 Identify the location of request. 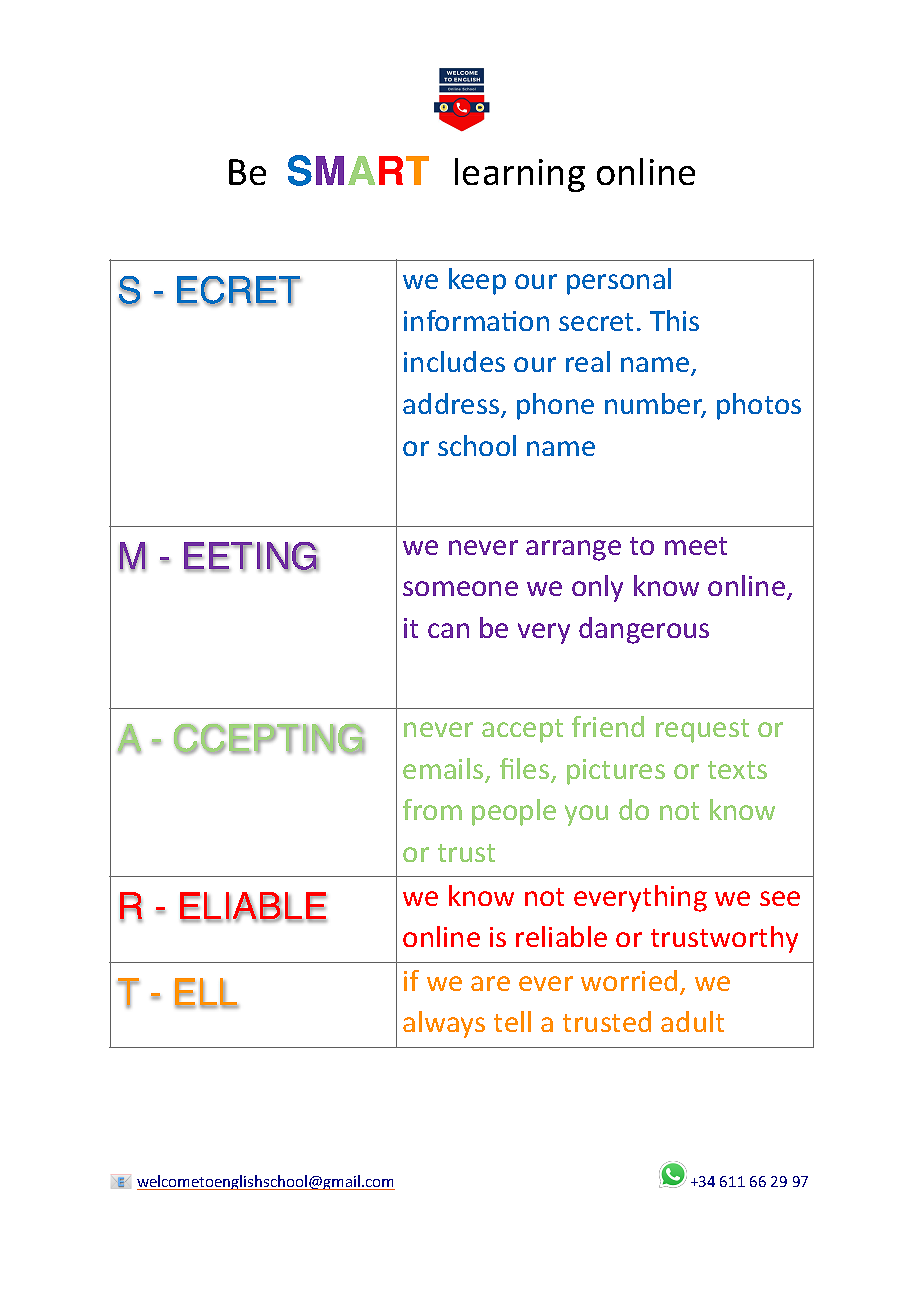
(702, 731).
